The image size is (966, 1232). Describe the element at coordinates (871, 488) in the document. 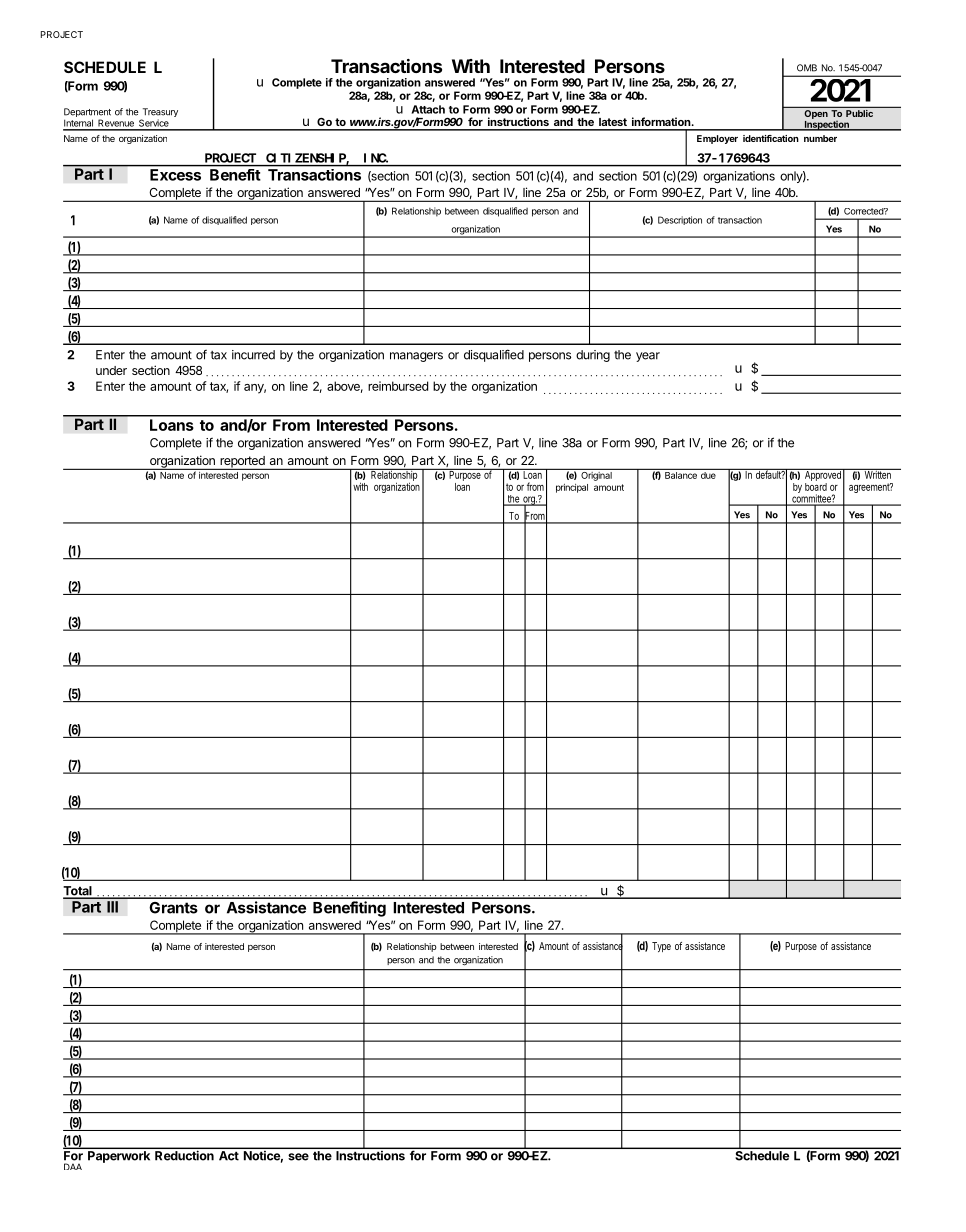

I see `agreement` at that location.
